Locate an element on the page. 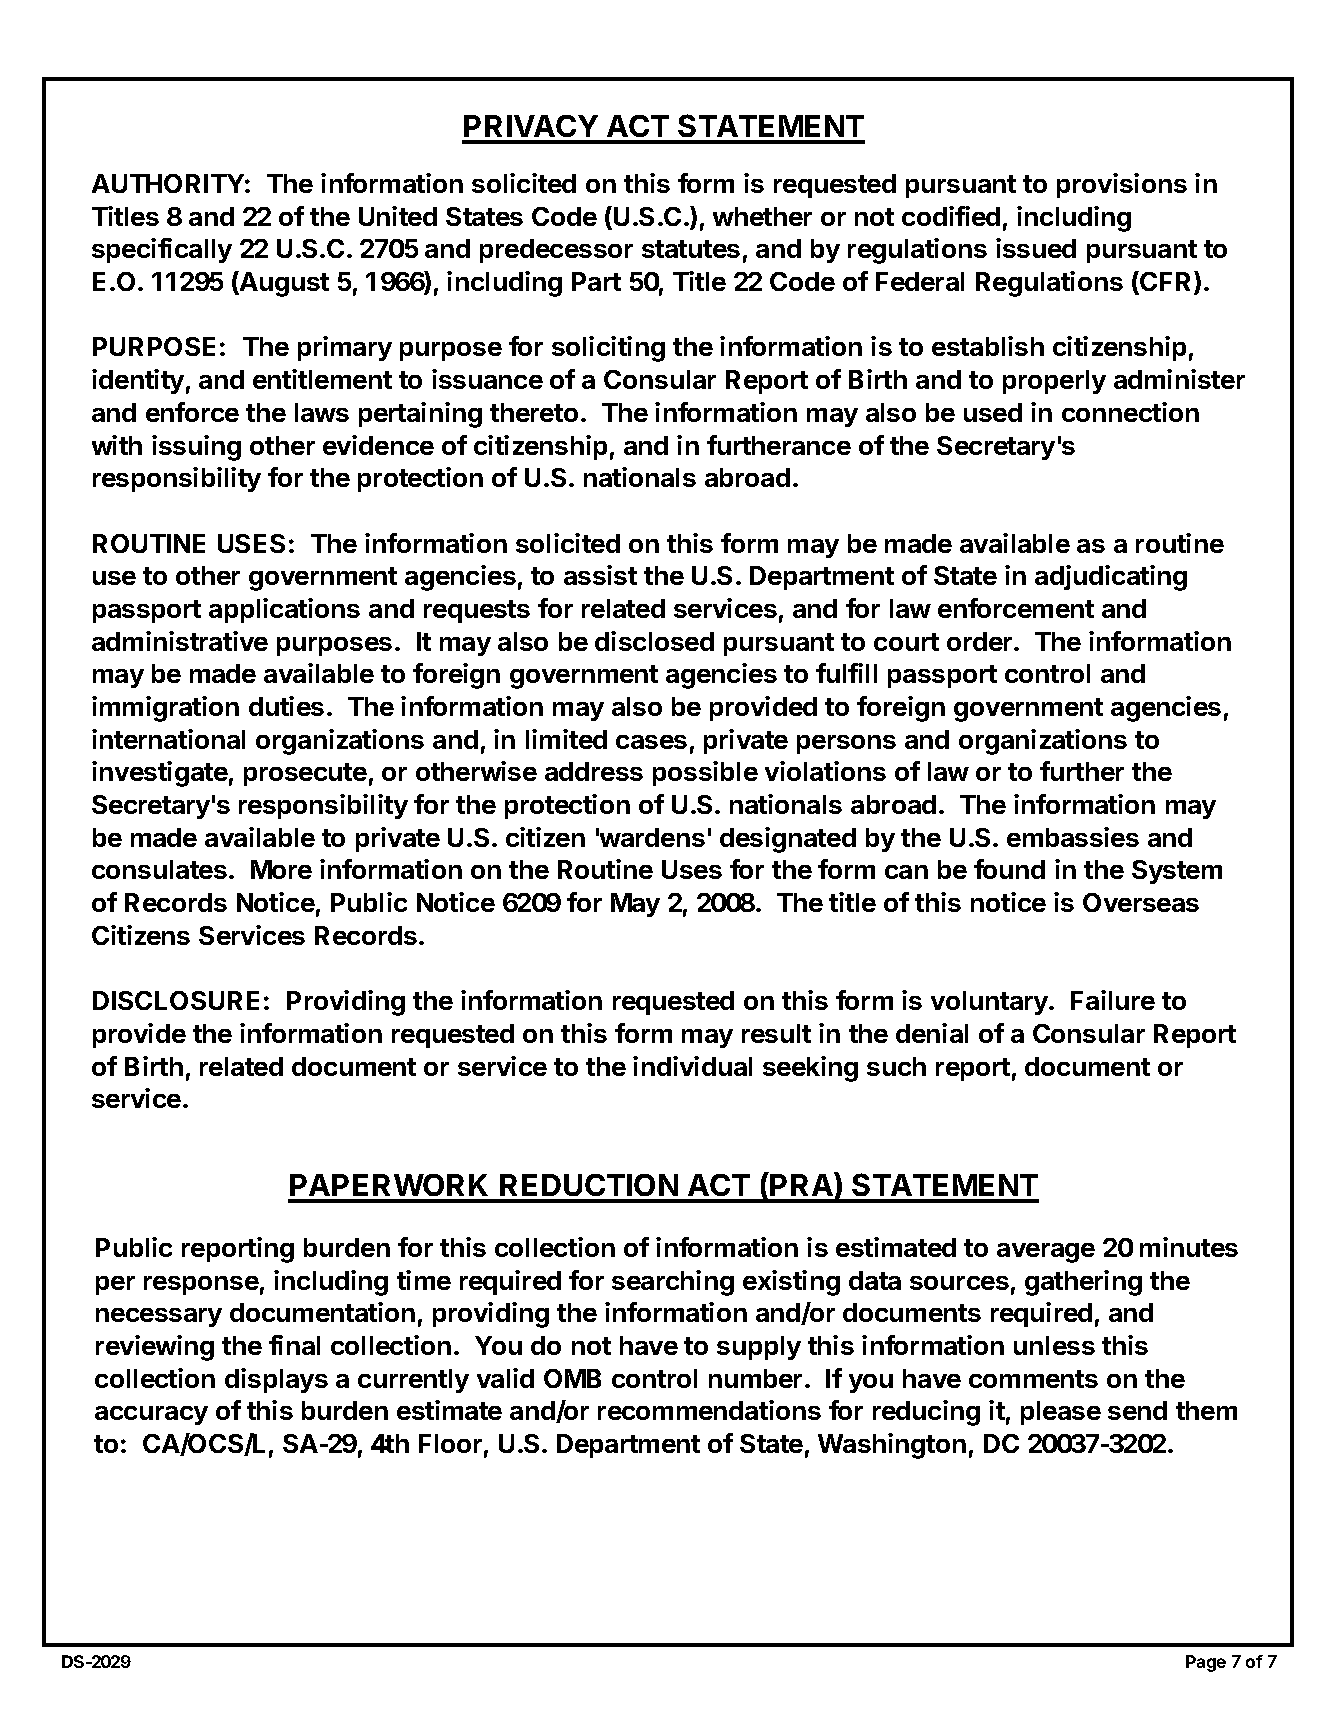 This image has height=1726, width=1333. specifically is located at coordinates (162, 250).
